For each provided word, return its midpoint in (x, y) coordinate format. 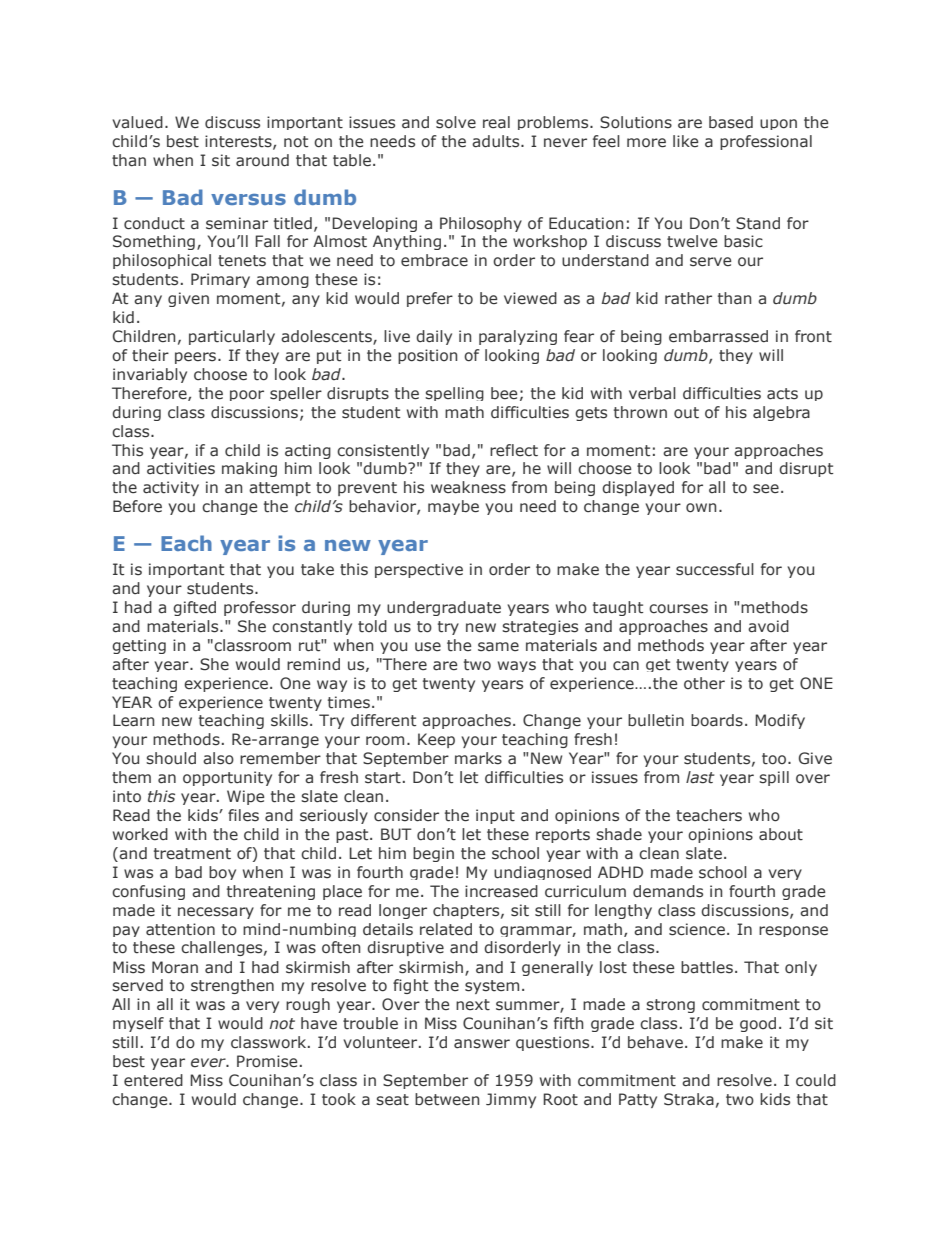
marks (478, 758)
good (758, 1024)
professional (766, 142)
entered (153, 1080)
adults (497, 141)
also (218, 758)
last (700, 777)
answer (482, 1044)
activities (181, 468)
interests (239, 142)
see (766, 489)
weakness (468, 487)
